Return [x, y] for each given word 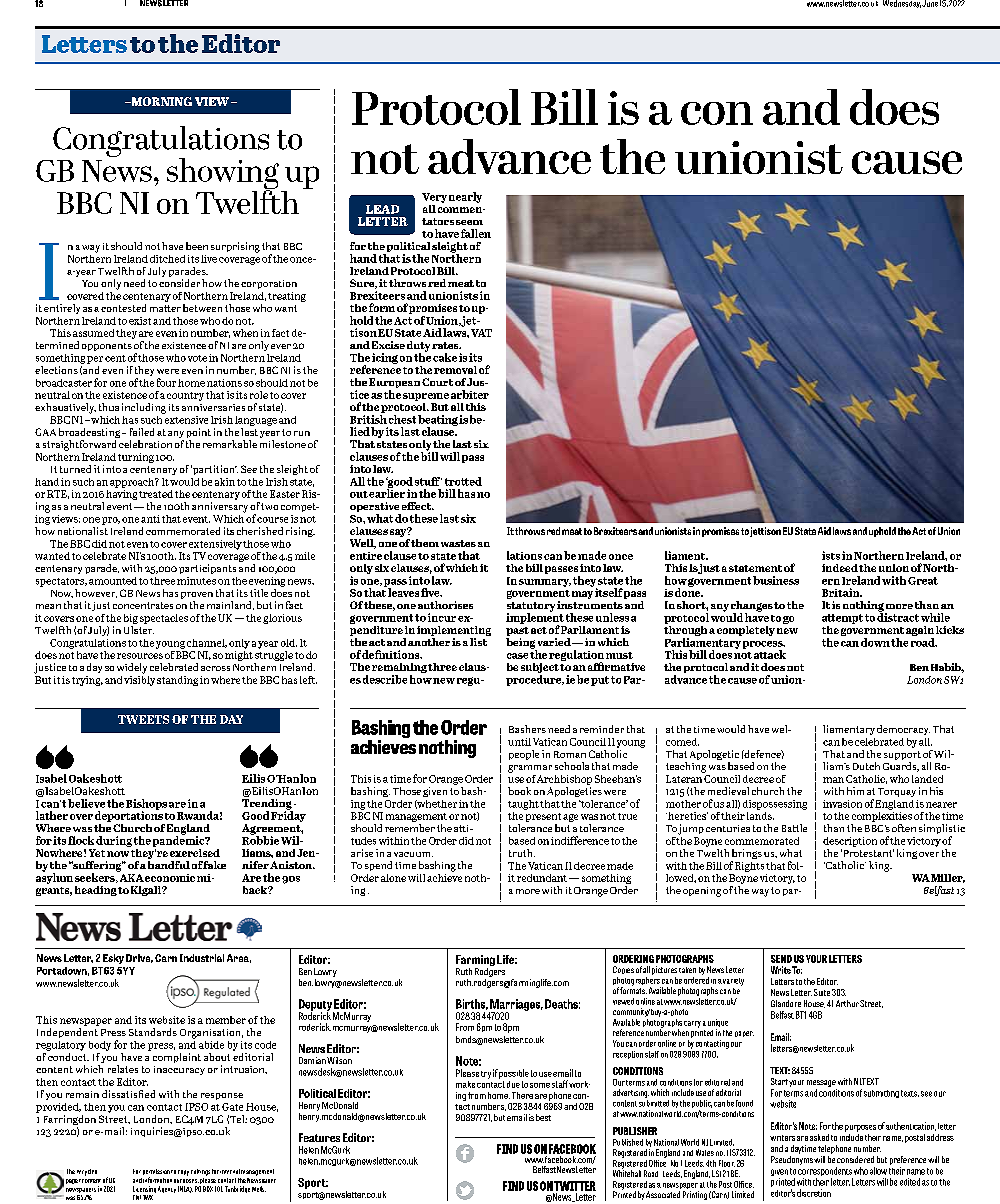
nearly [465, 197]
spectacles [164, 619]
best [543, 1117]
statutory [531, 608]
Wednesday [902, 4]
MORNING [160, 101]
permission [156, 1173]
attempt [842, 619]
